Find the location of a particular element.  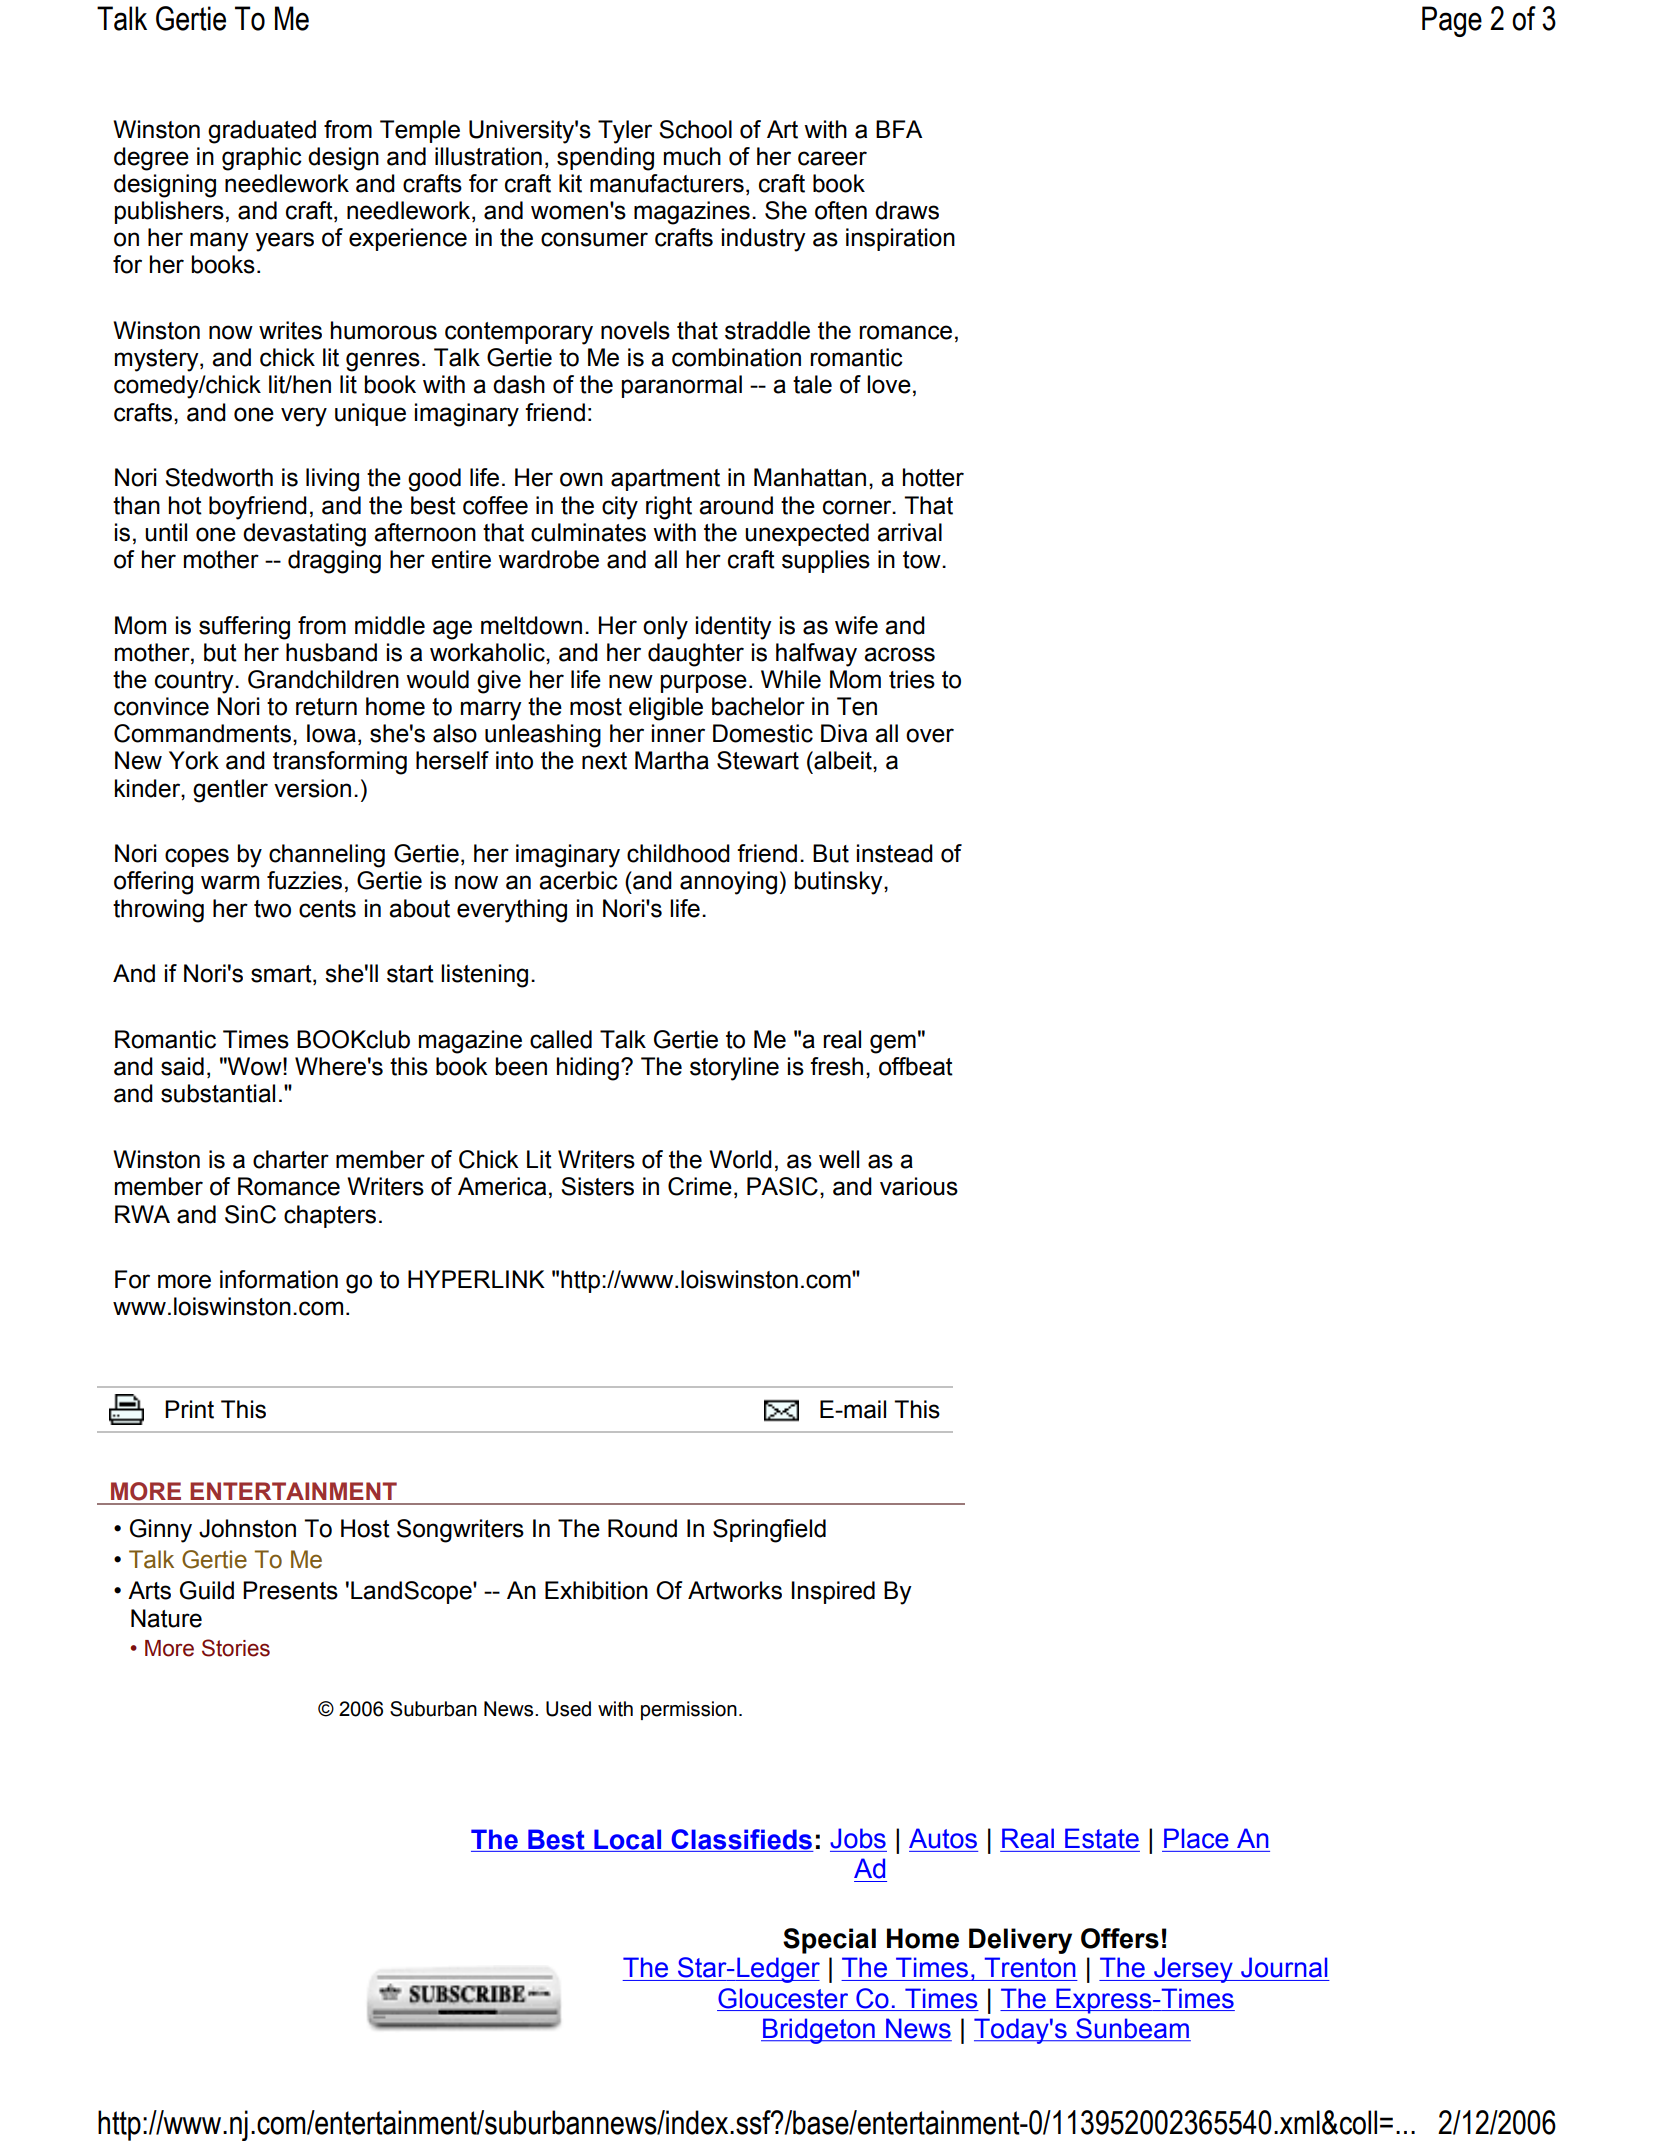

various is located at coordinates (919, 1186).
